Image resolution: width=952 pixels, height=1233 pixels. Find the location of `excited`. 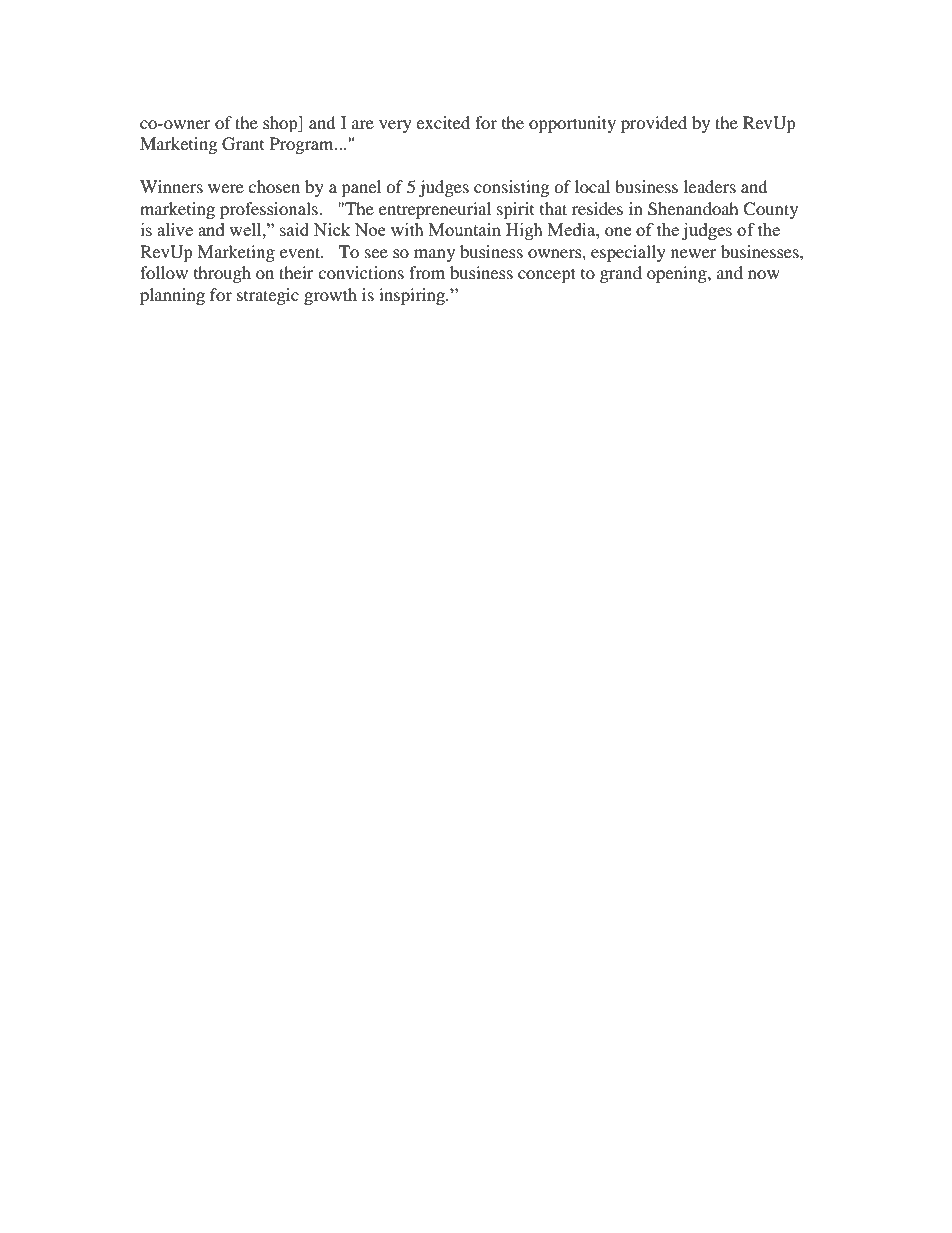

excited is located at coordinates (443, 122).
